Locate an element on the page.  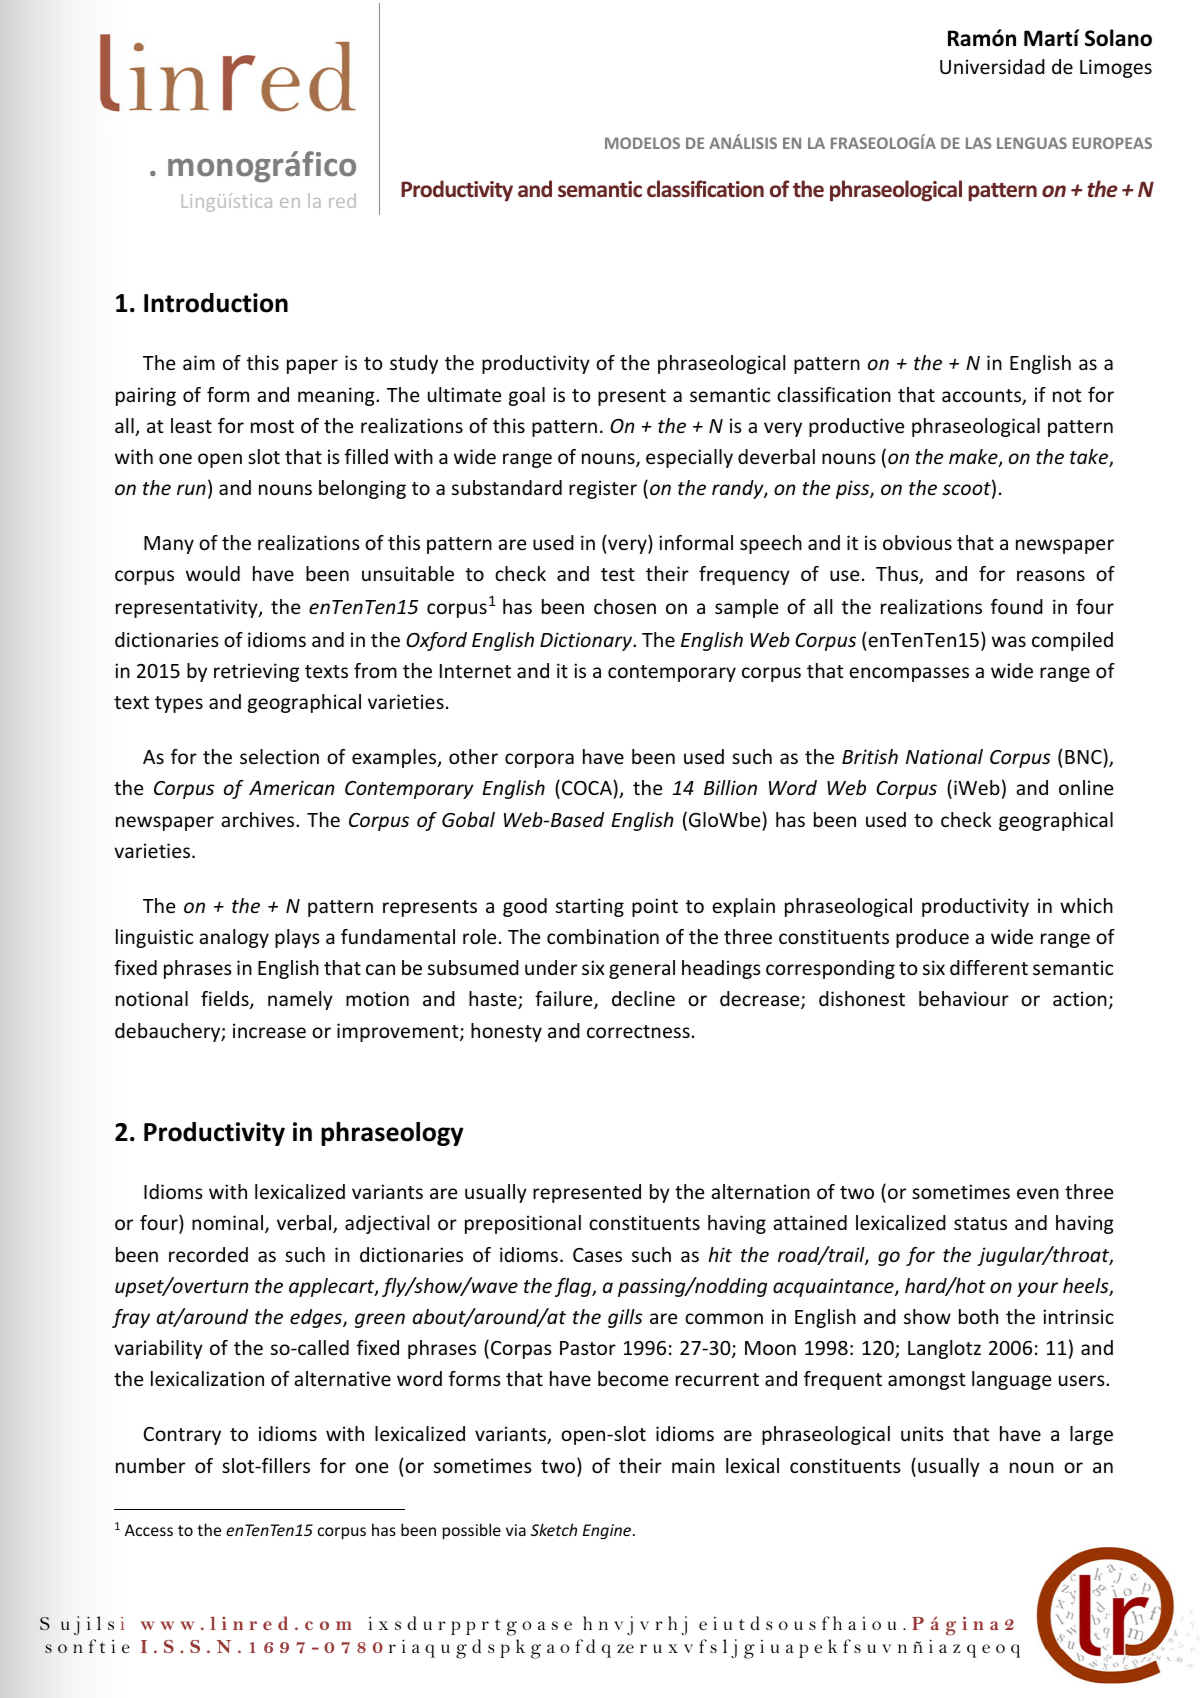
Solano is located at coordinates (1118, 38).
